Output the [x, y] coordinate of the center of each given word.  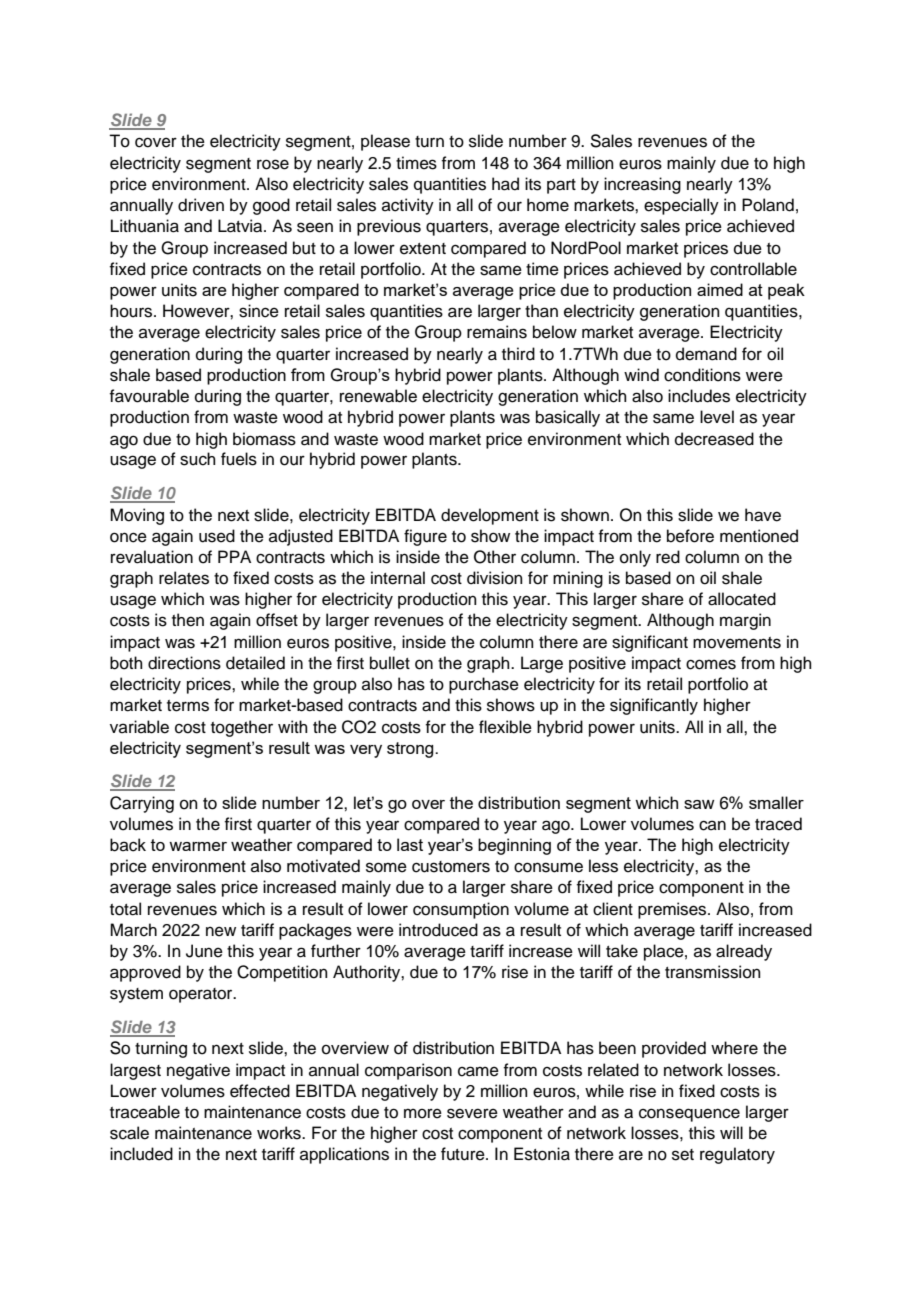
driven [201, 205]
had [505, 184]
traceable [145, 1112]
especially [681, 206]
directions [184, 663]
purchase [484, 685]
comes [711, 664]
